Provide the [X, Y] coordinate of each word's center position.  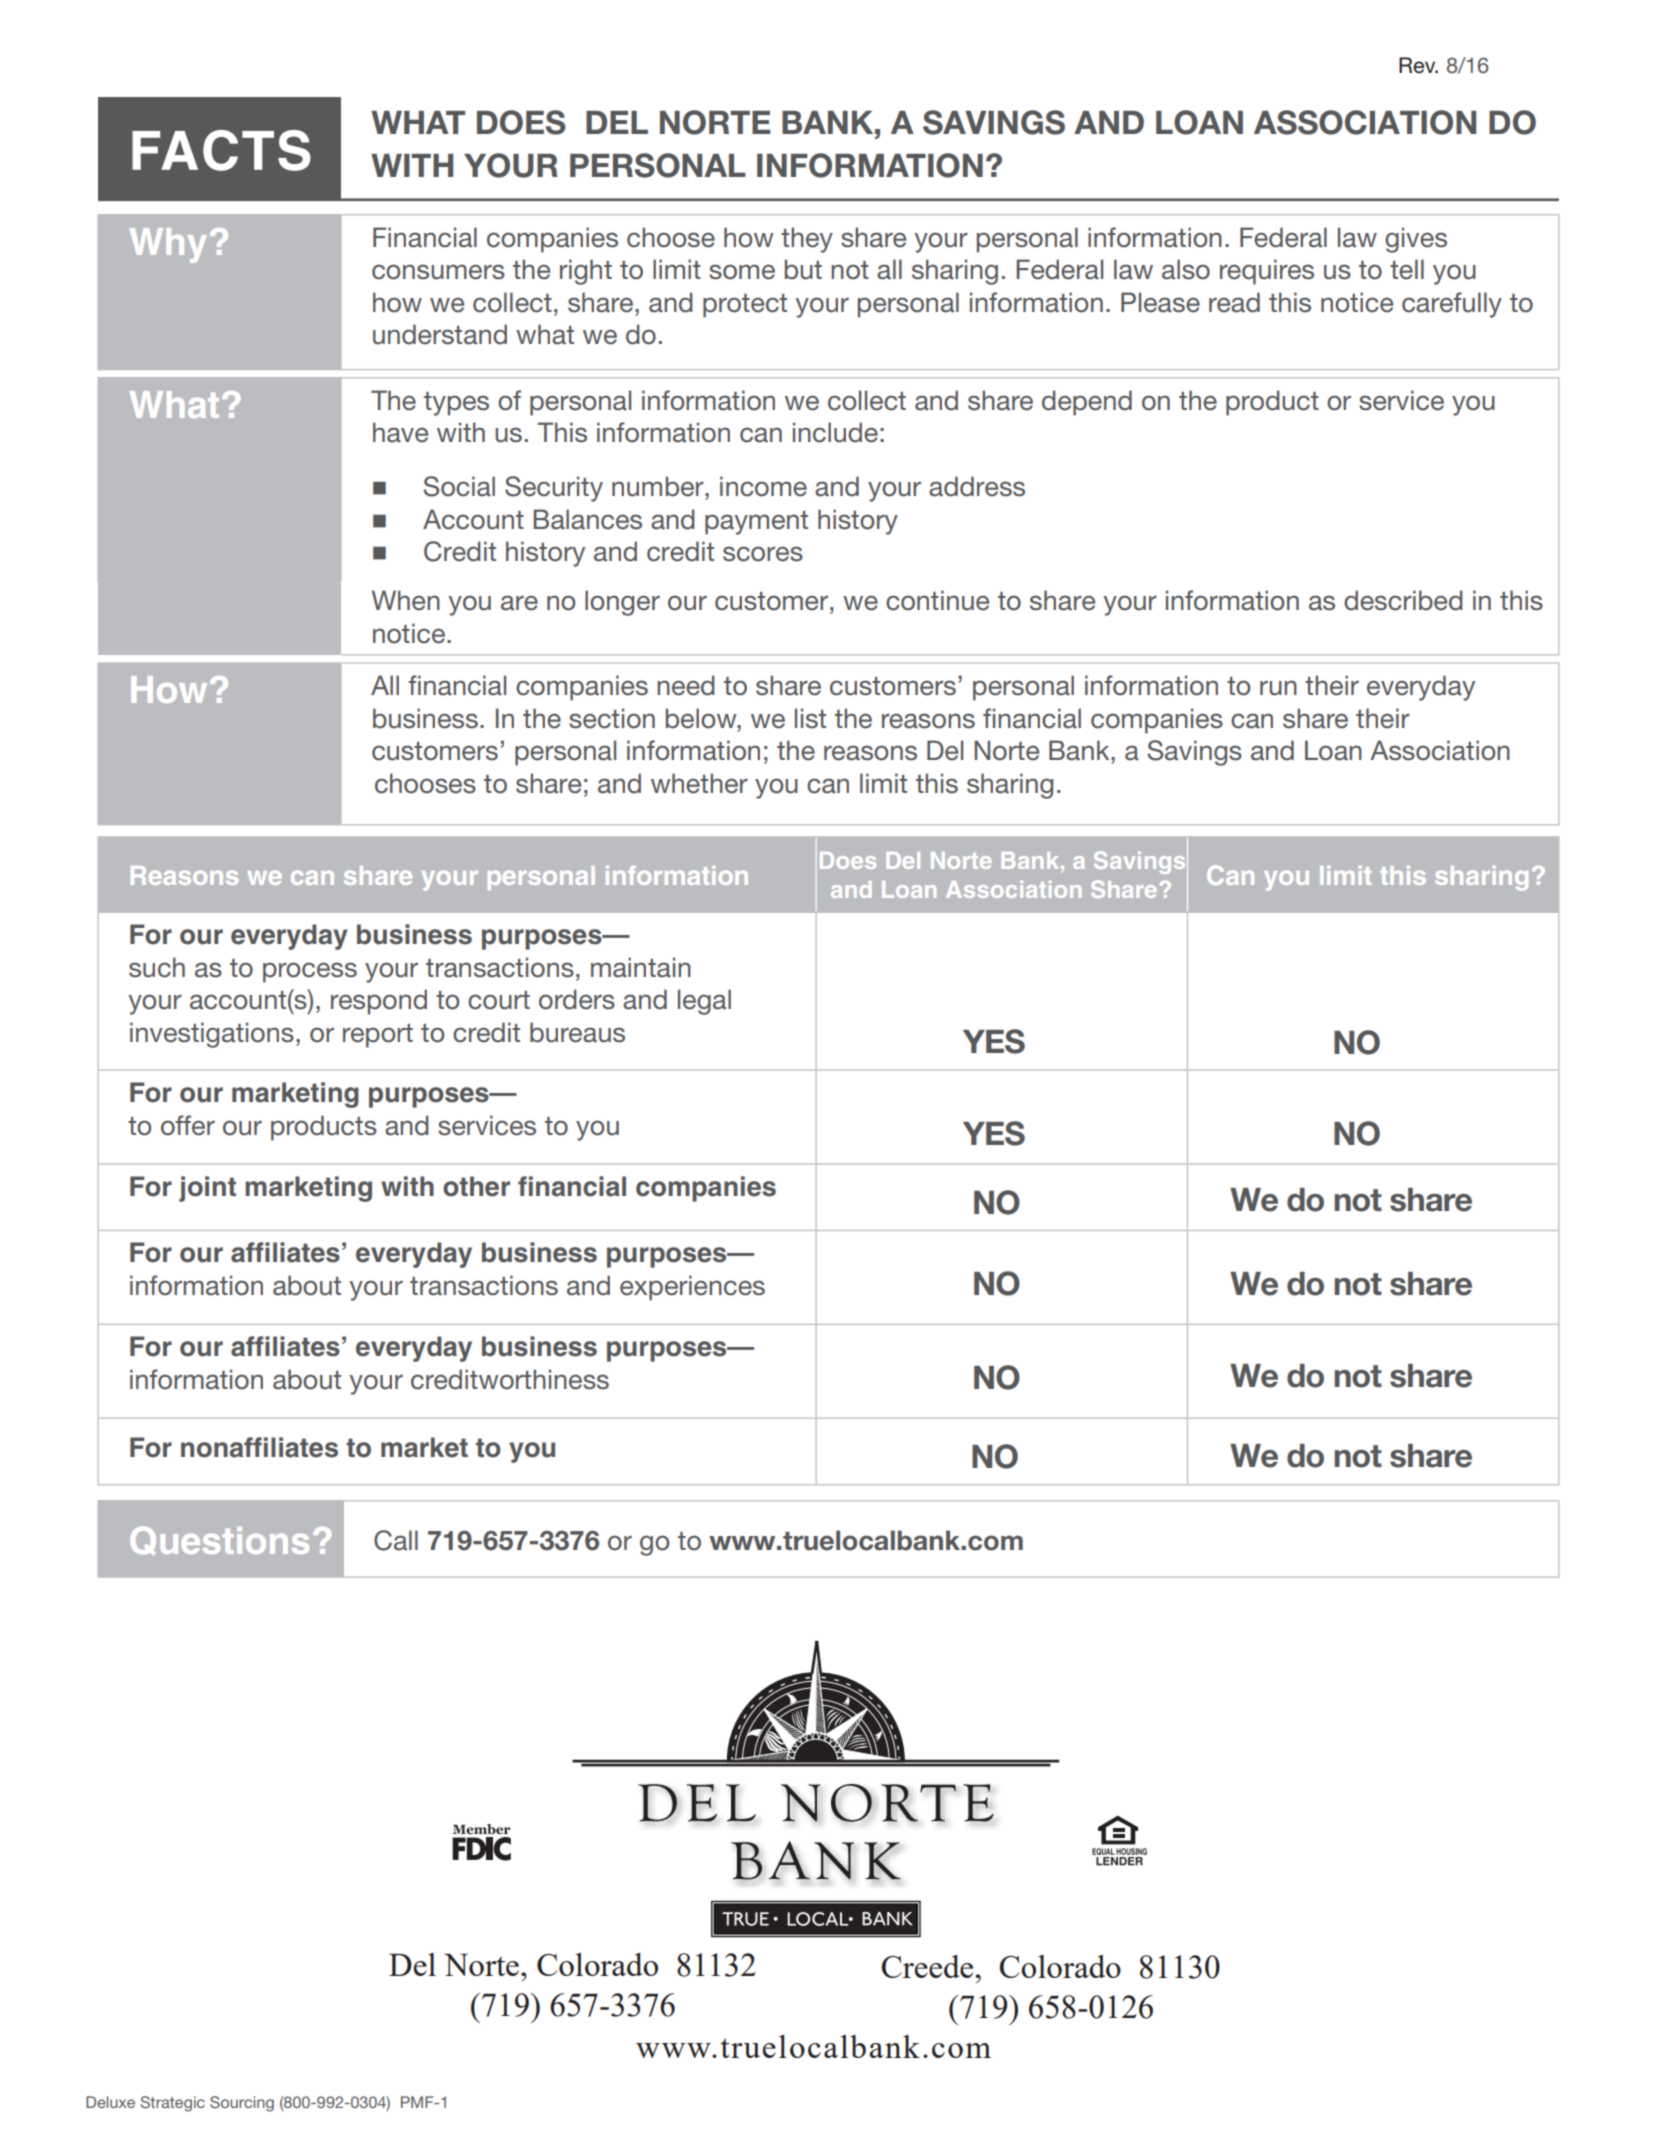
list [810, 718]
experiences [692, 1288]
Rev [1418, 65]
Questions [219, 1540]
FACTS [221, 150]
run [1278, 688]
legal [704, 1002]
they [807, 240]
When [406, 600]
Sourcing [242, 2104]
